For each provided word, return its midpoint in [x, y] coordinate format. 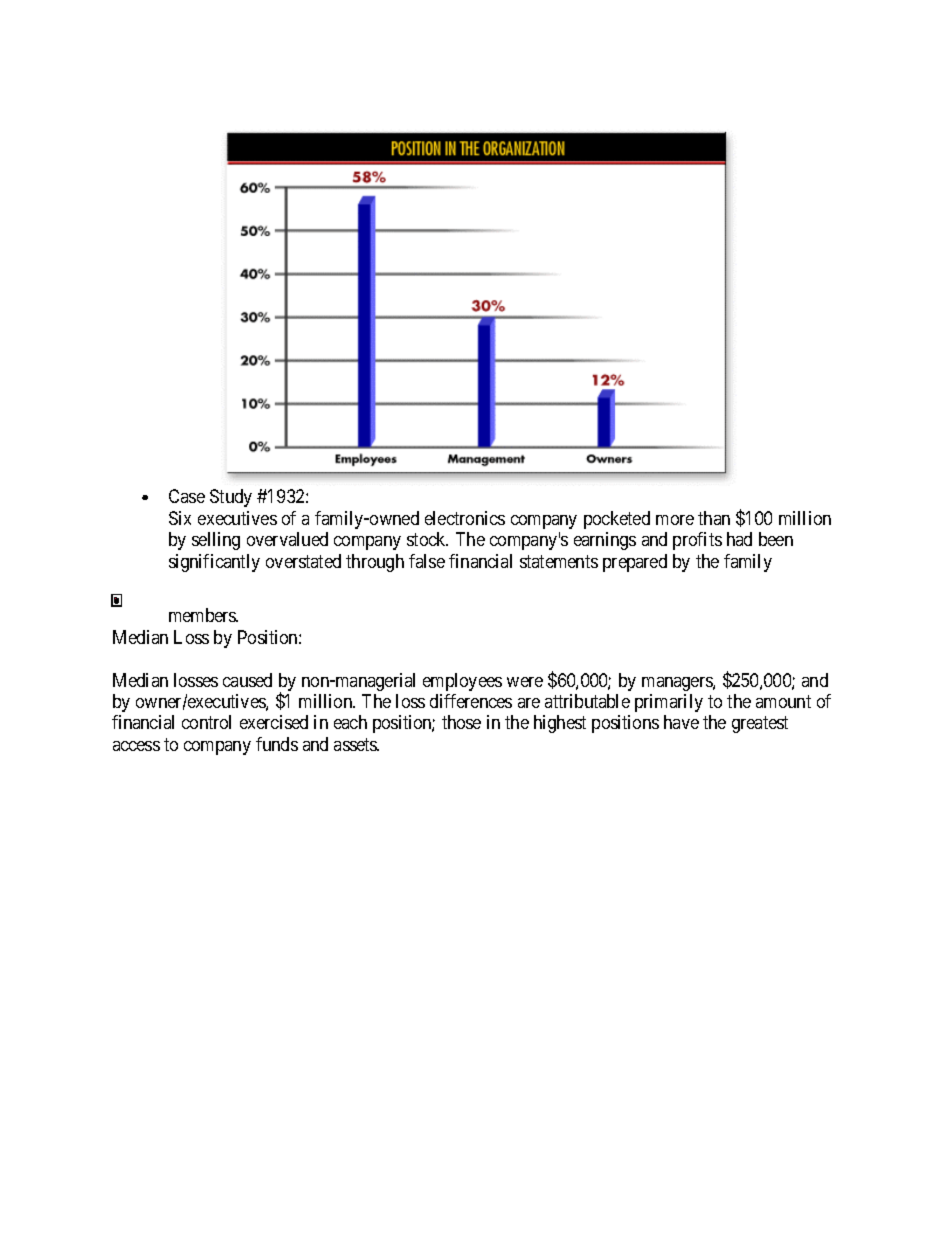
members [203, 615]
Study [231, 498]
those [461, 722]
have [681, 722]
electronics [465, 518]
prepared [635, 563]
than [714, 518]
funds [277, 744]
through [375, 563]
